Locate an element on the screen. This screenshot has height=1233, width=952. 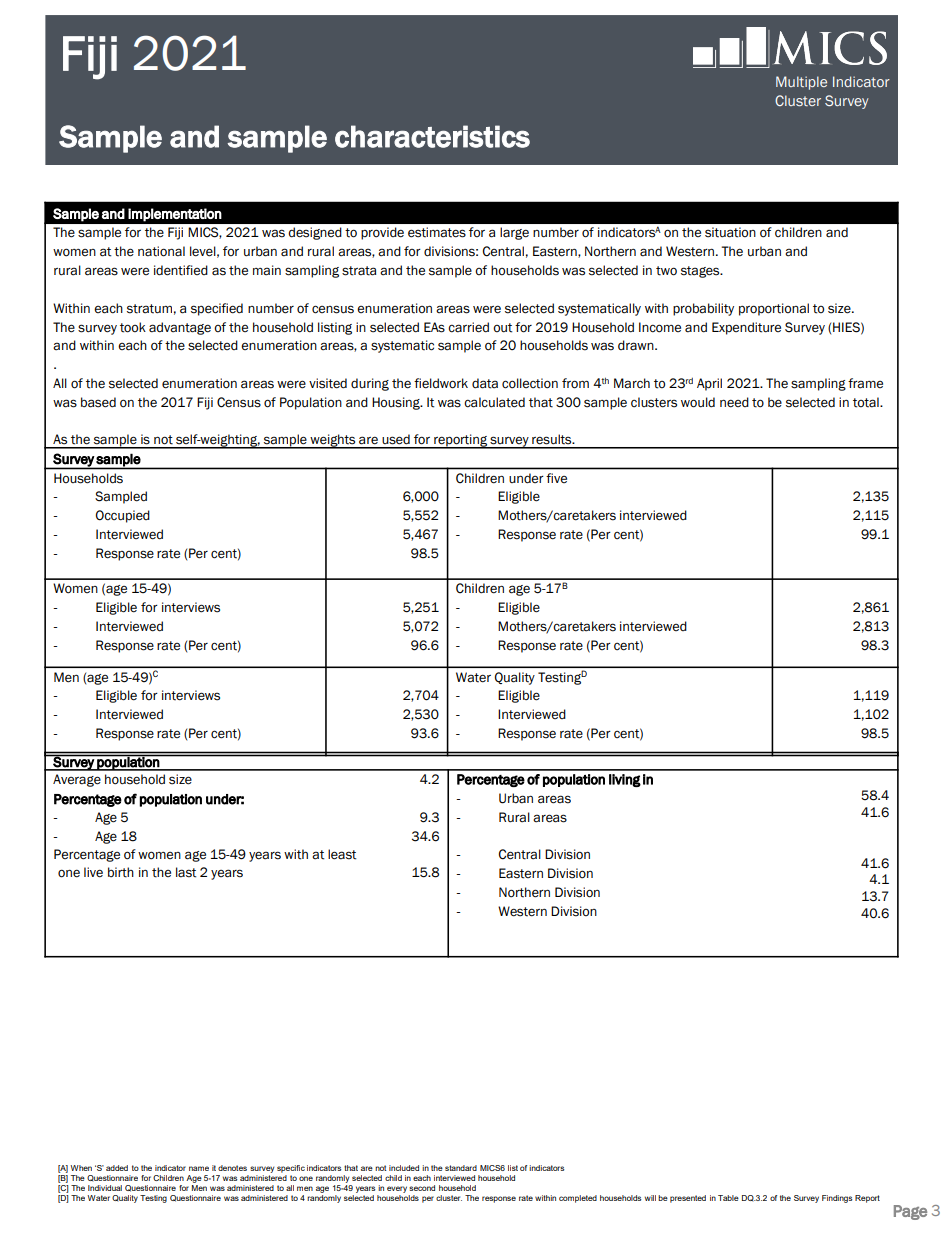
name is located at coordinates (199, 1168).
